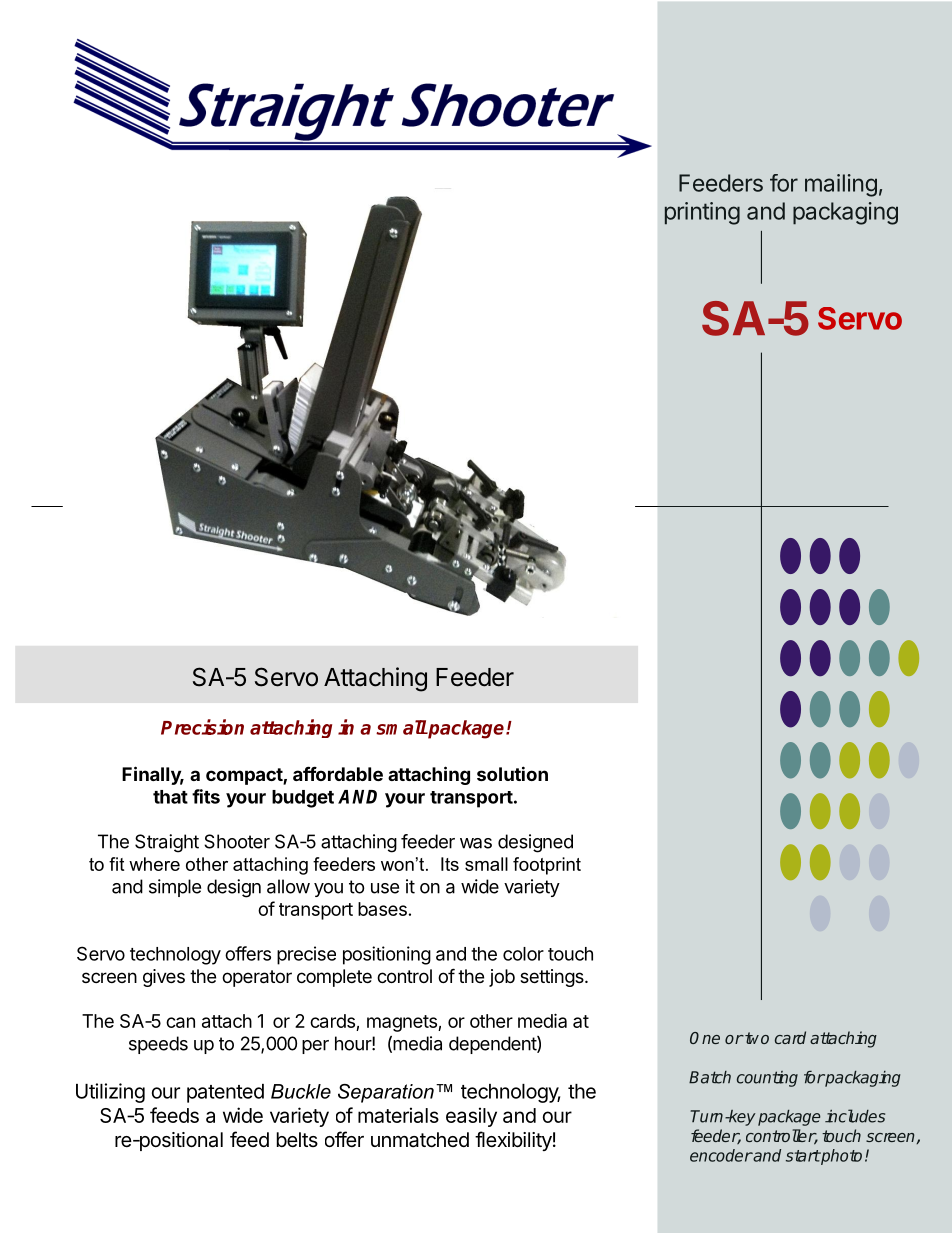 The image size is (952, 1233). Describe the element at coordinates (523, 954) in the screenshot. I see `color` at that location.
